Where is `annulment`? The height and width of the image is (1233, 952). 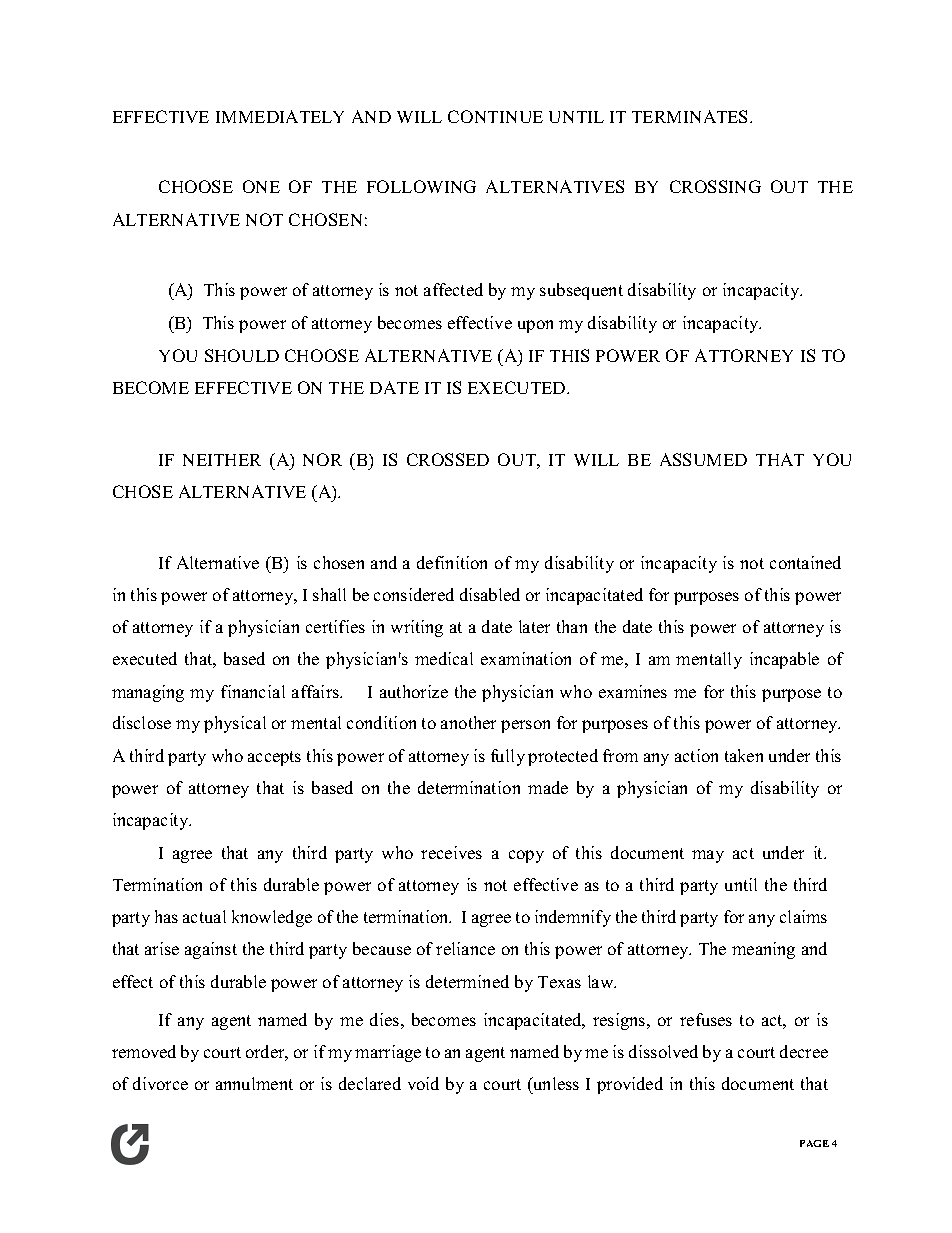
annulment is located at coordinates (254, 1083).
